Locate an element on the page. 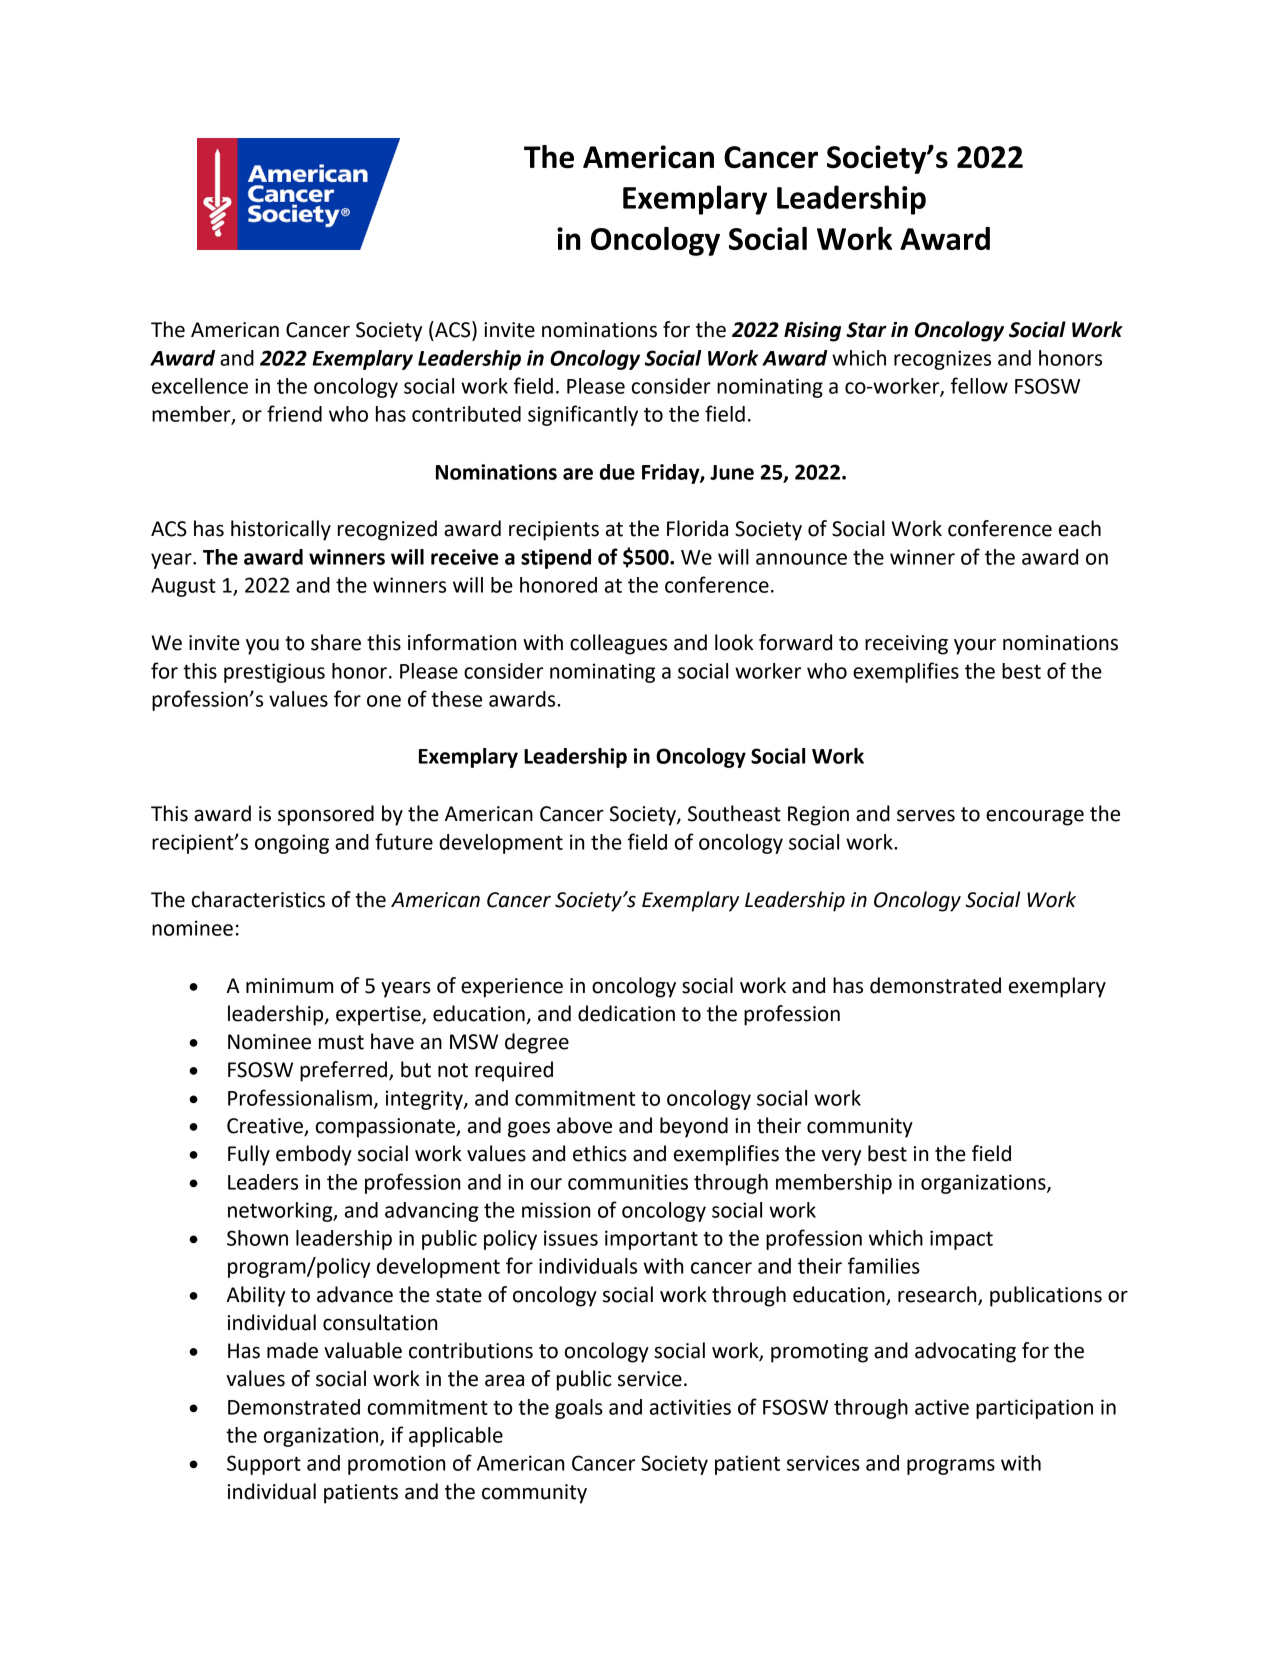 The image size is (1281, 1658). preferred is located at coordinates (345, 1071).
